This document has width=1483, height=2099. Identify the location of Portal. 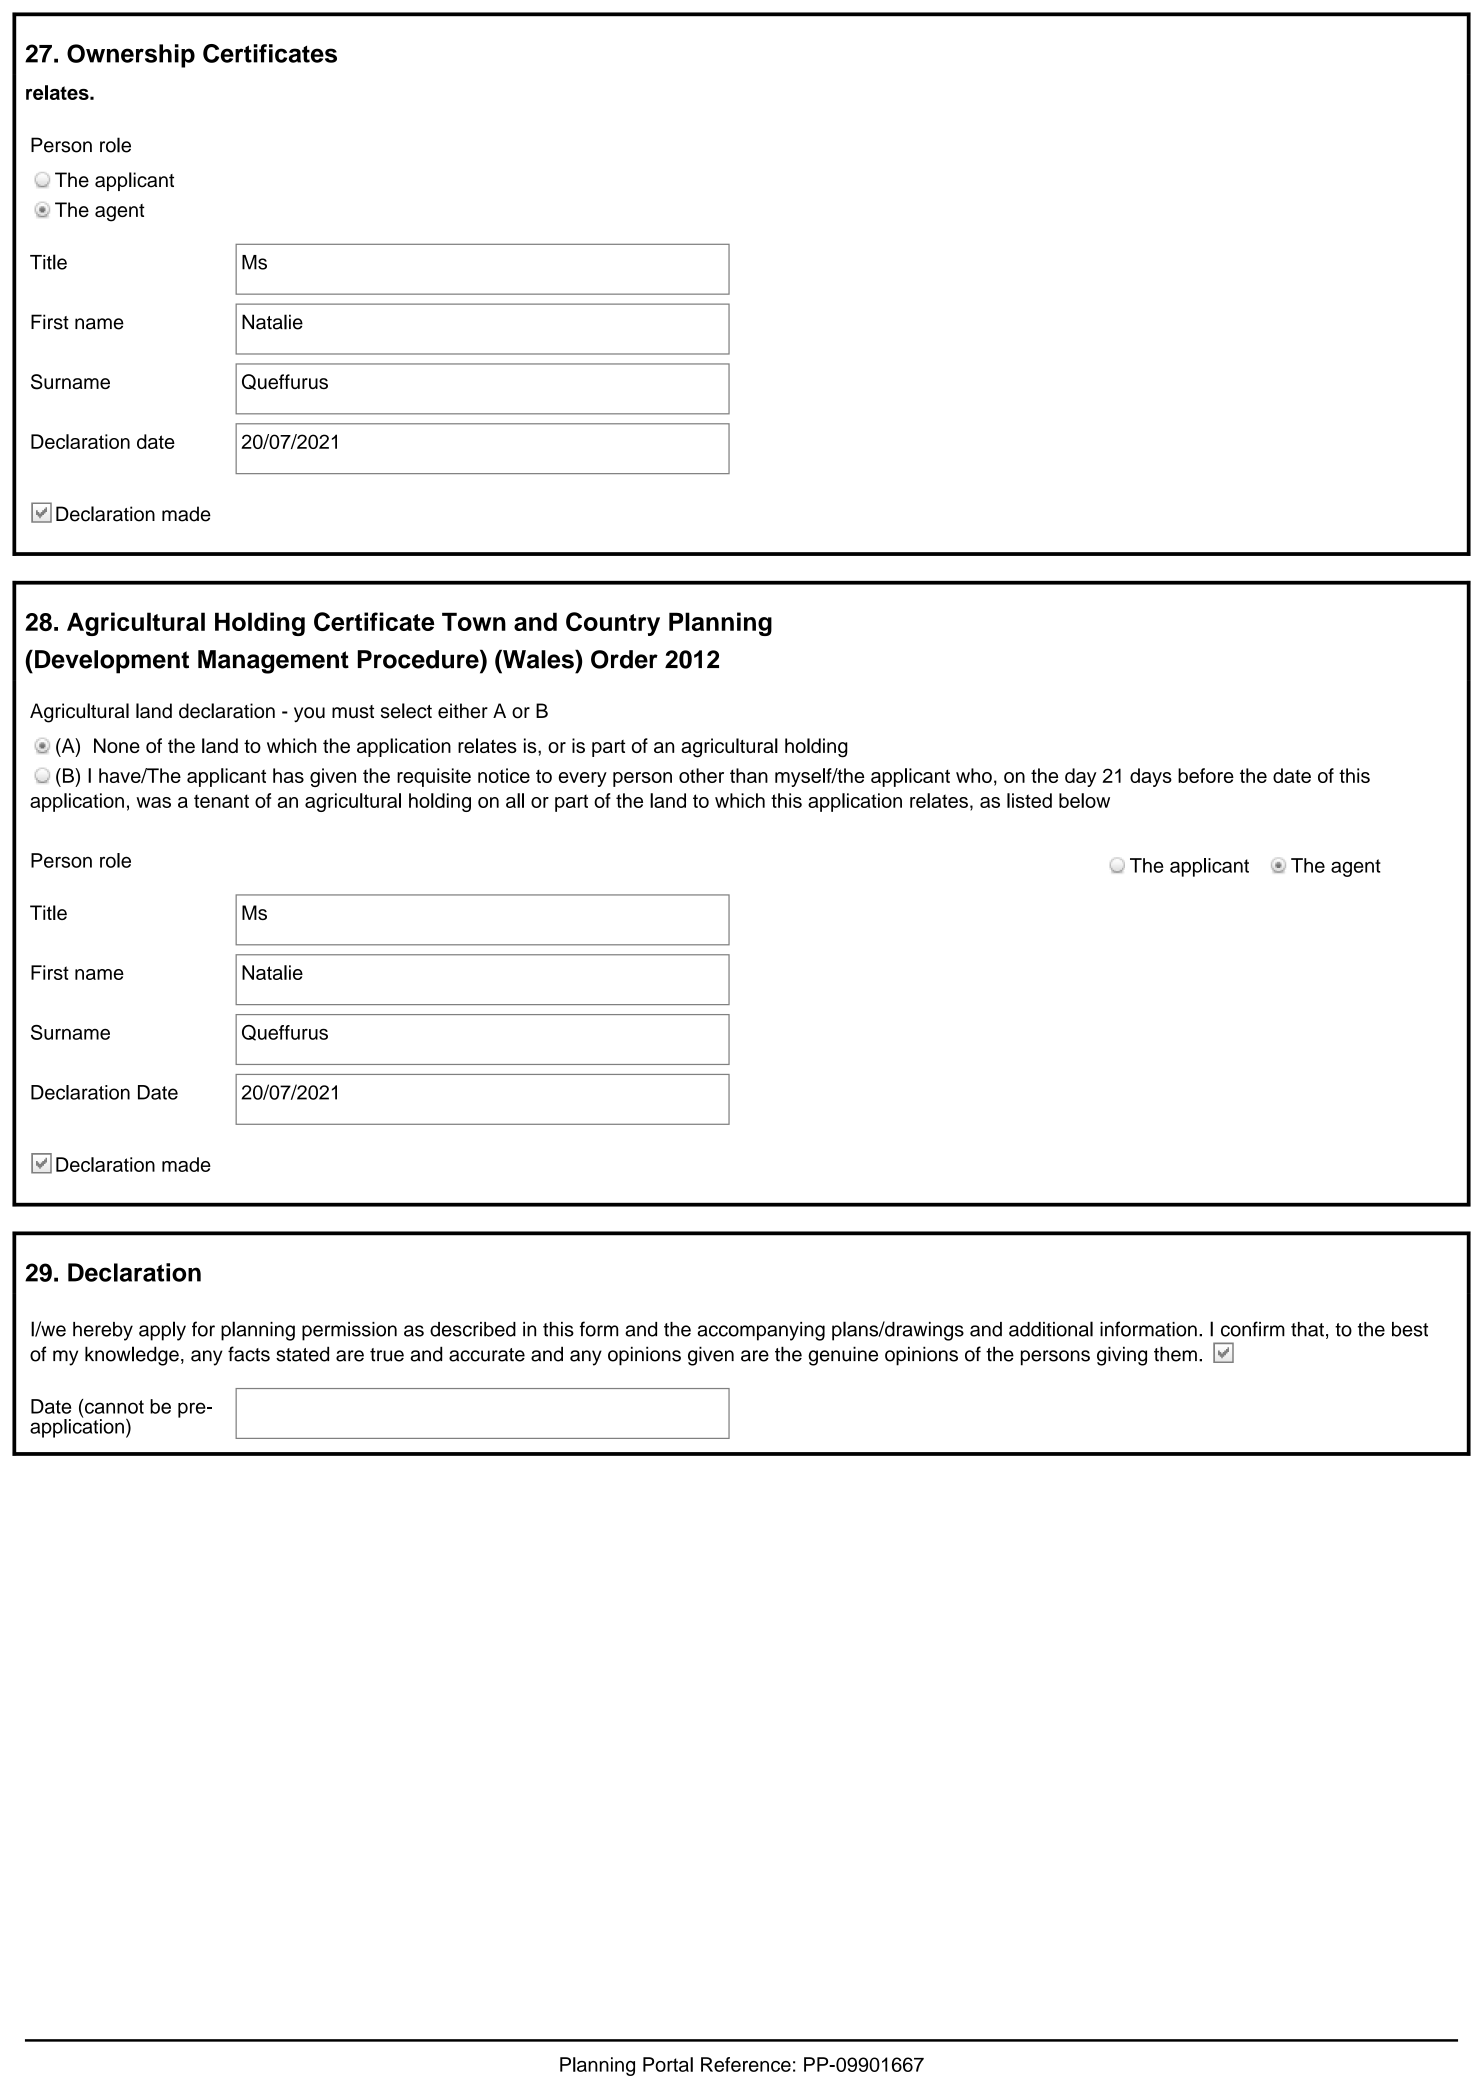
(668, 2064).
